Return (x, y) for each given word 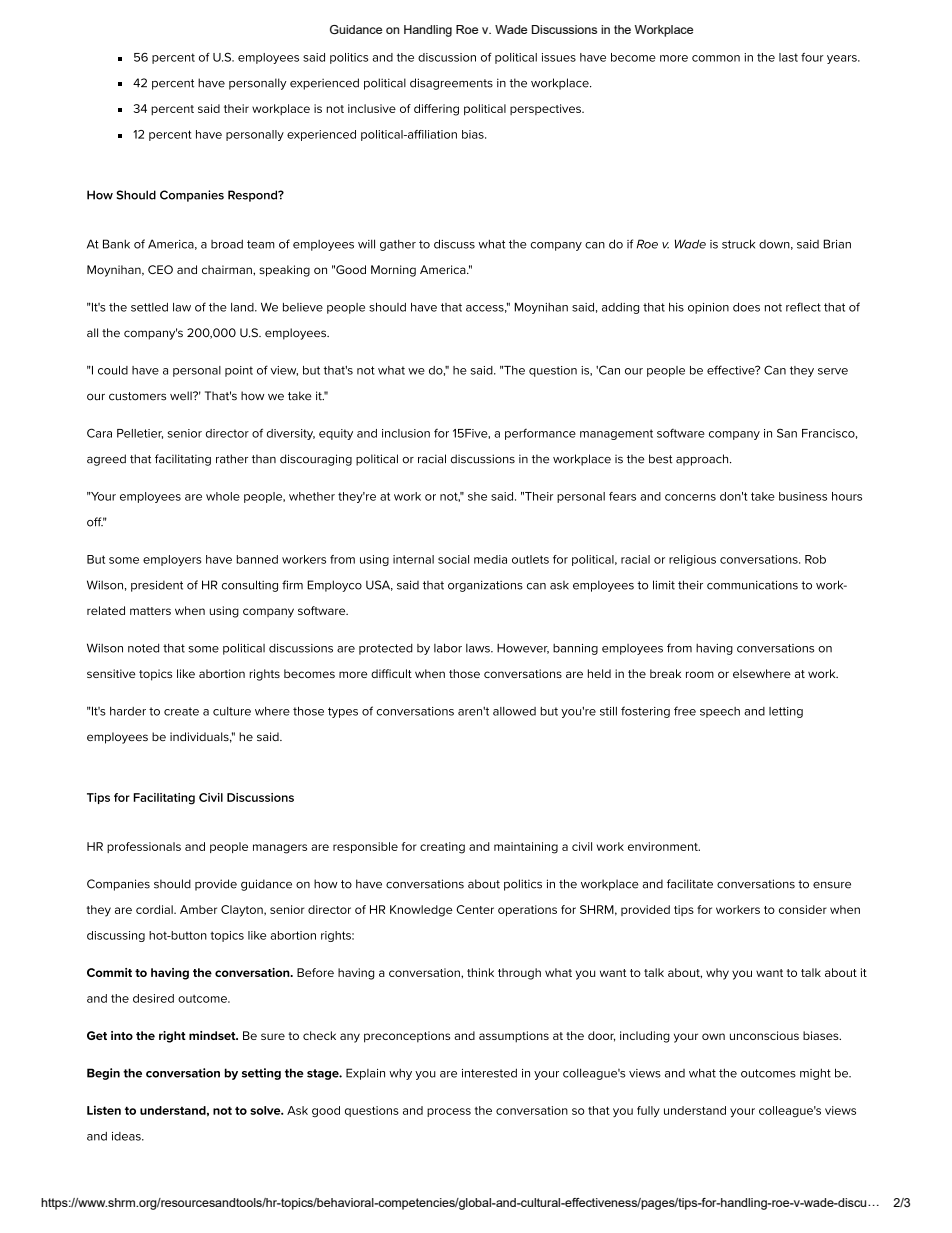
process (449, 1112)
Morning (393, 271)
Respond (254, 196)
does (746, 307)
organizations (485, 586)
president (157, 586)
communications (752, 585)
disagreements (451, 84)
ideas (127, 1136)
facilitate (690, 884)
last (788, 57)
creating (442, 848)
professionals (144, 847)
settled (149, 307)
